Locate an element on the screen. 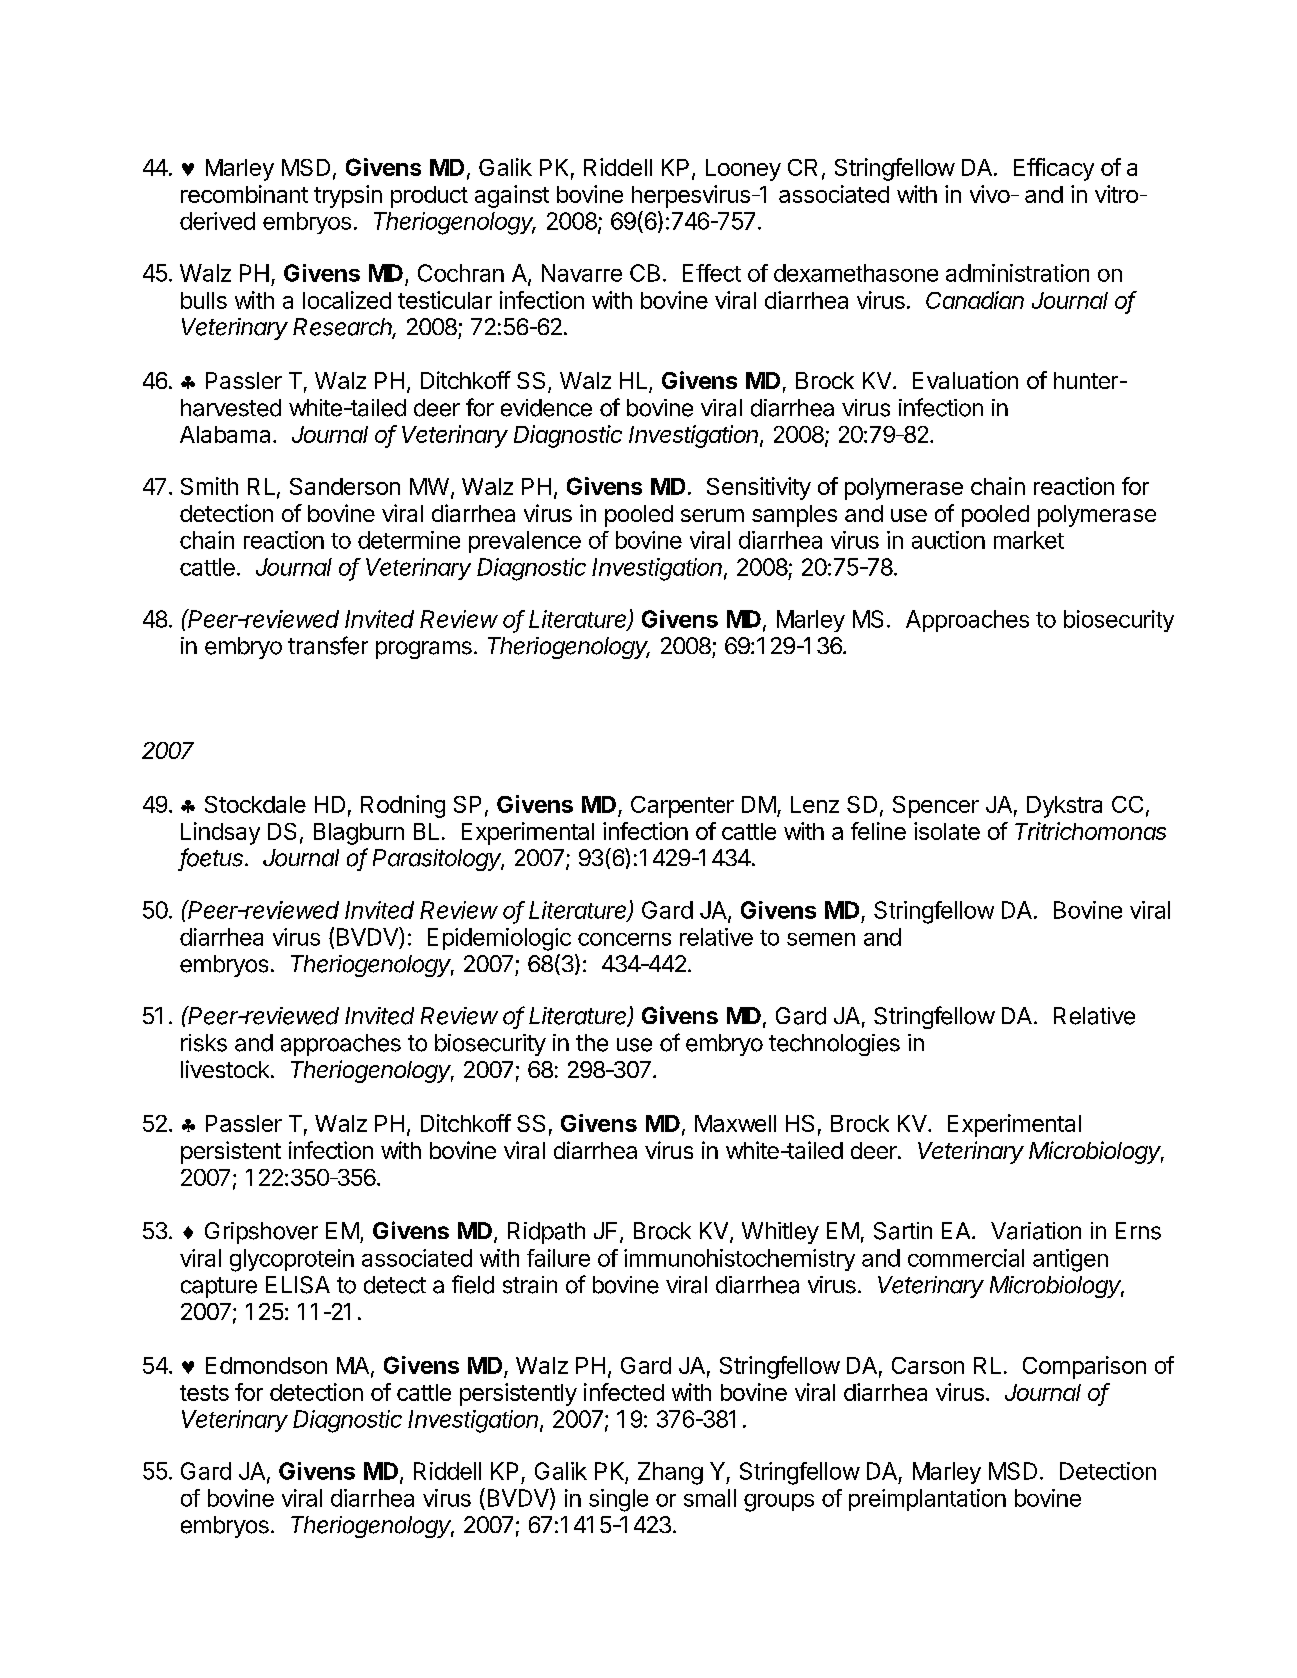 This screenshot has width=1297, height=1678. isolate is located at coordinates (947, 831).
